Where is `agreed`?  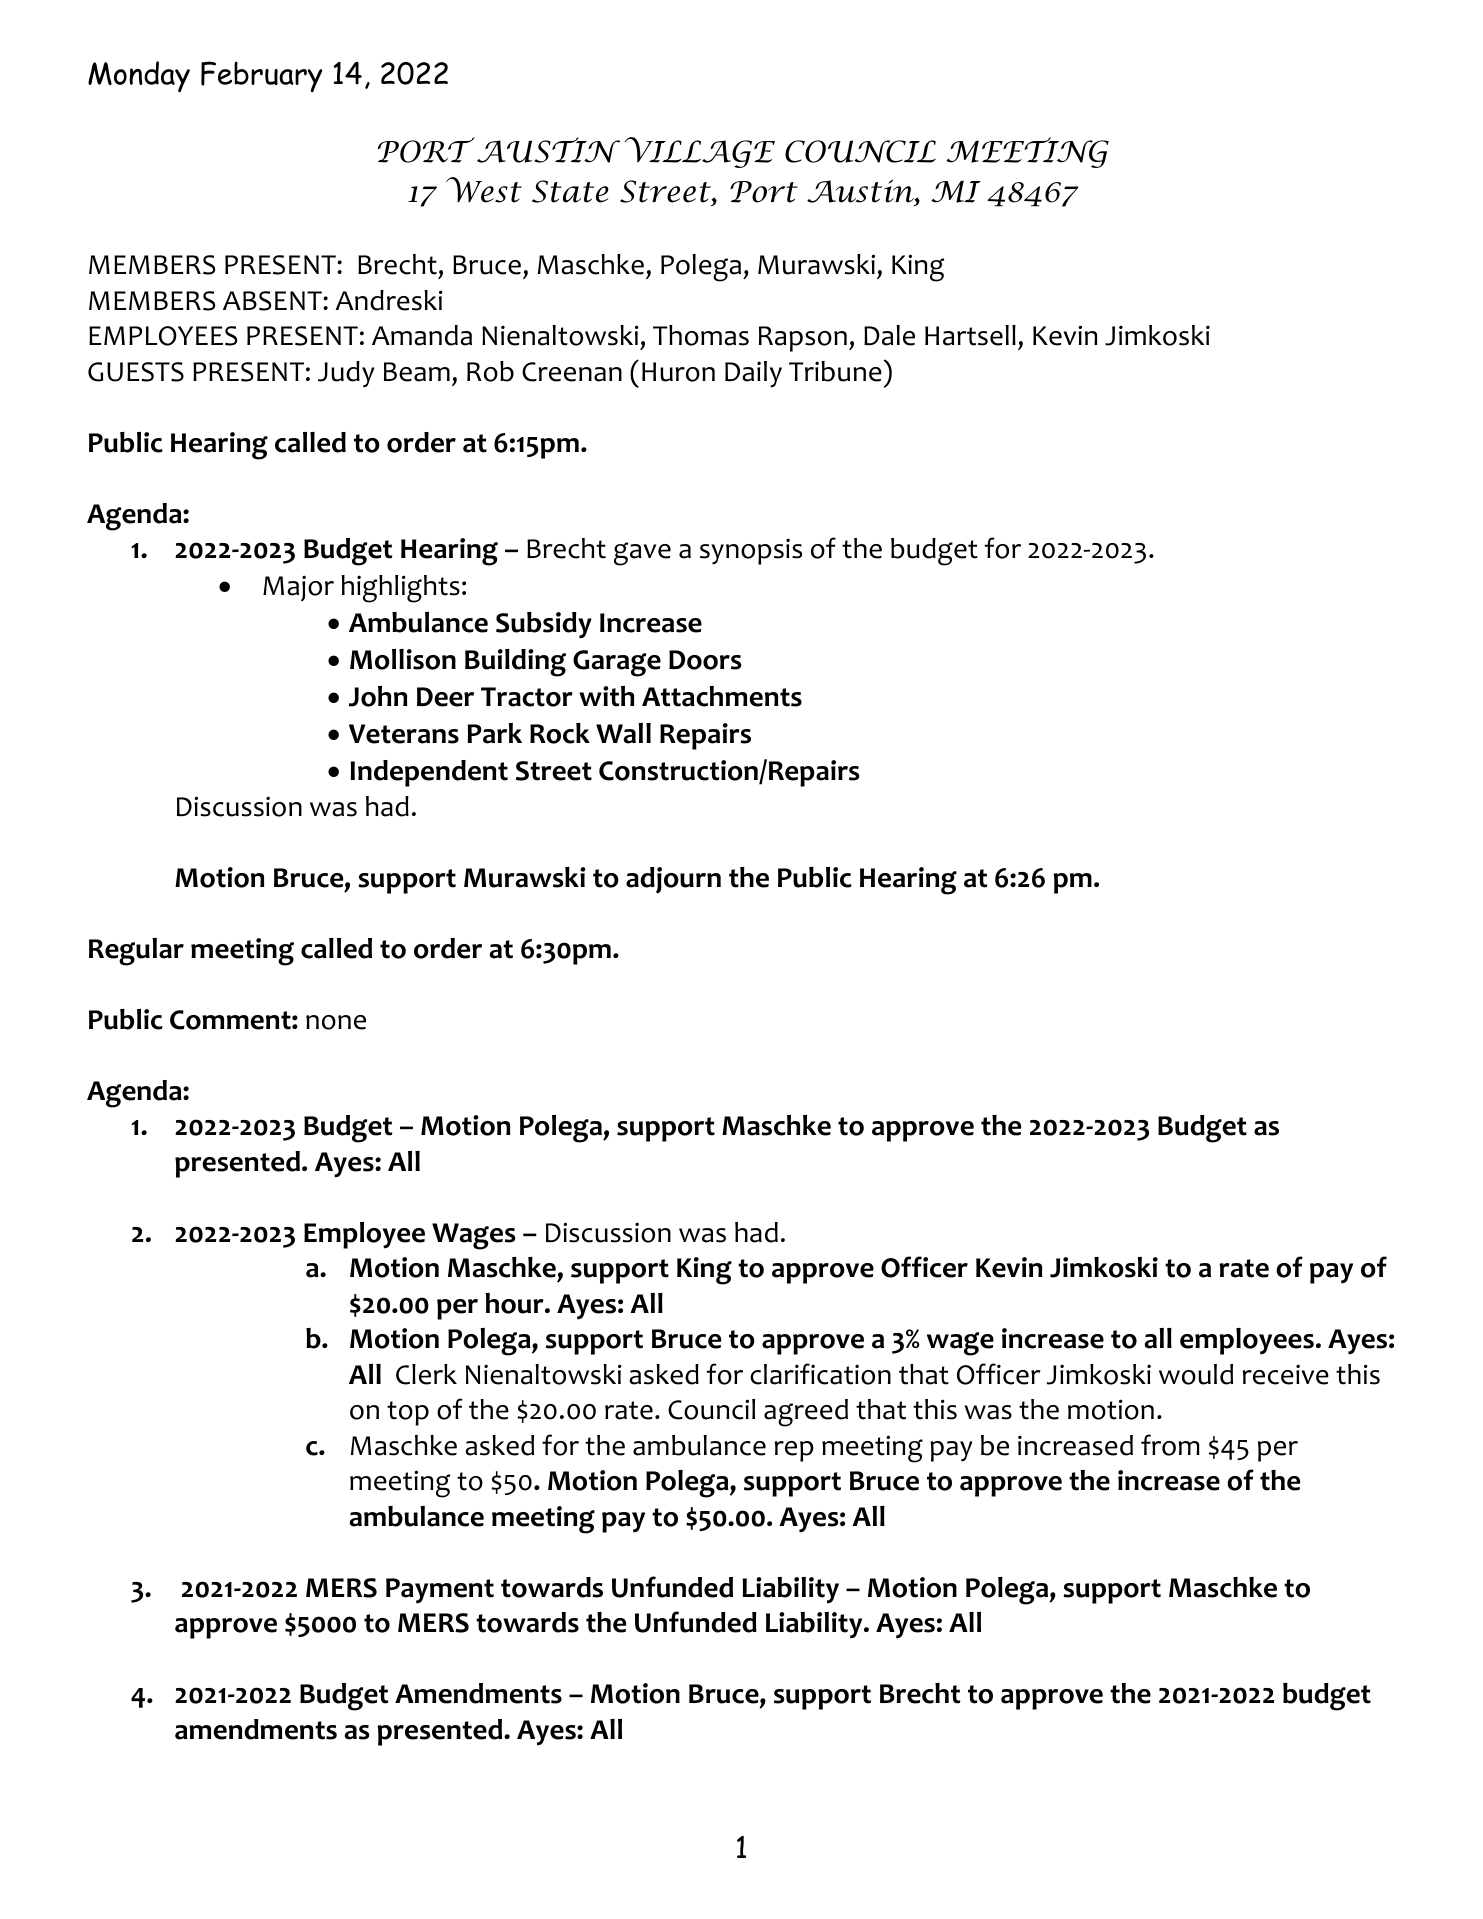
agreed is located at coordinates (806, 1413).
